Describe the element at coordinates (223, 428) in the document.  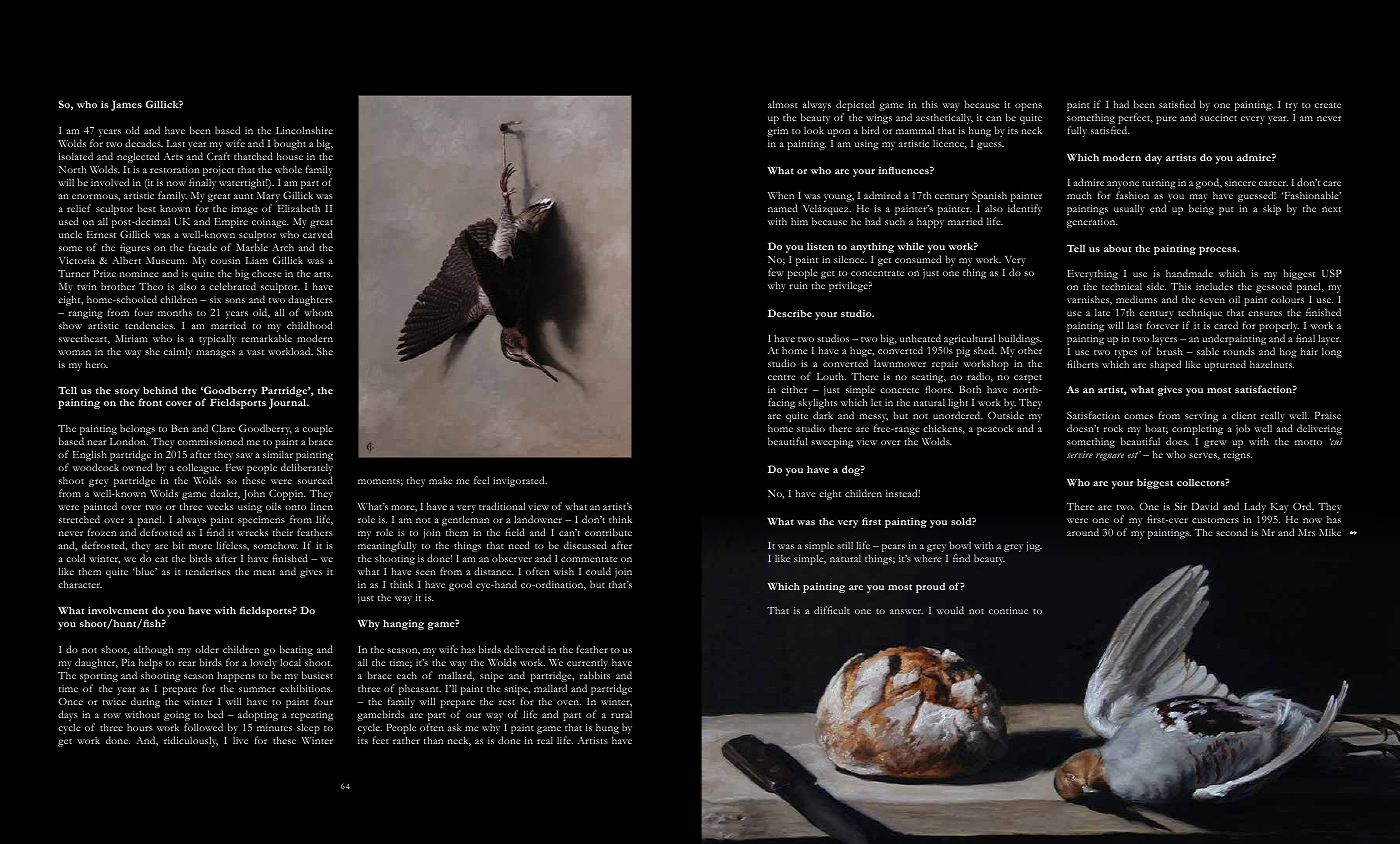
I see `Clare` at that location.
